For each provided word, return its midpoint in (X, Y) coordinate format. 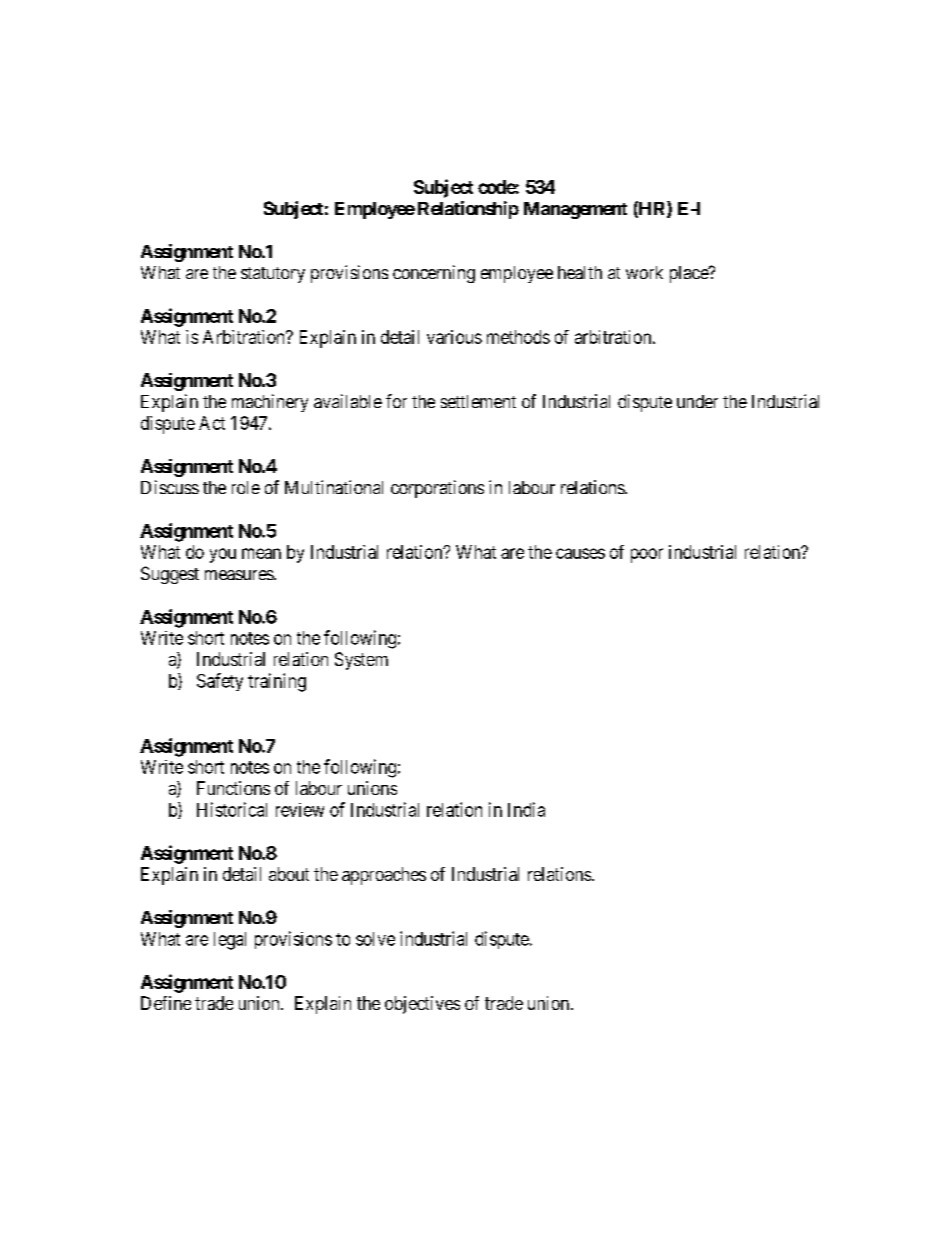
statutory (273, 275)
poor (647, 555)
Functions (233, 788)
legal (230, 941)
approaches (384, 876)
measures (240, 575)
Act (212, 423)
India (526, 809)
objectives (422, 1005)
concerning (434, 274)
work (644, 272)
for (396, 401)
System (361, 661)
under (697, 401)
